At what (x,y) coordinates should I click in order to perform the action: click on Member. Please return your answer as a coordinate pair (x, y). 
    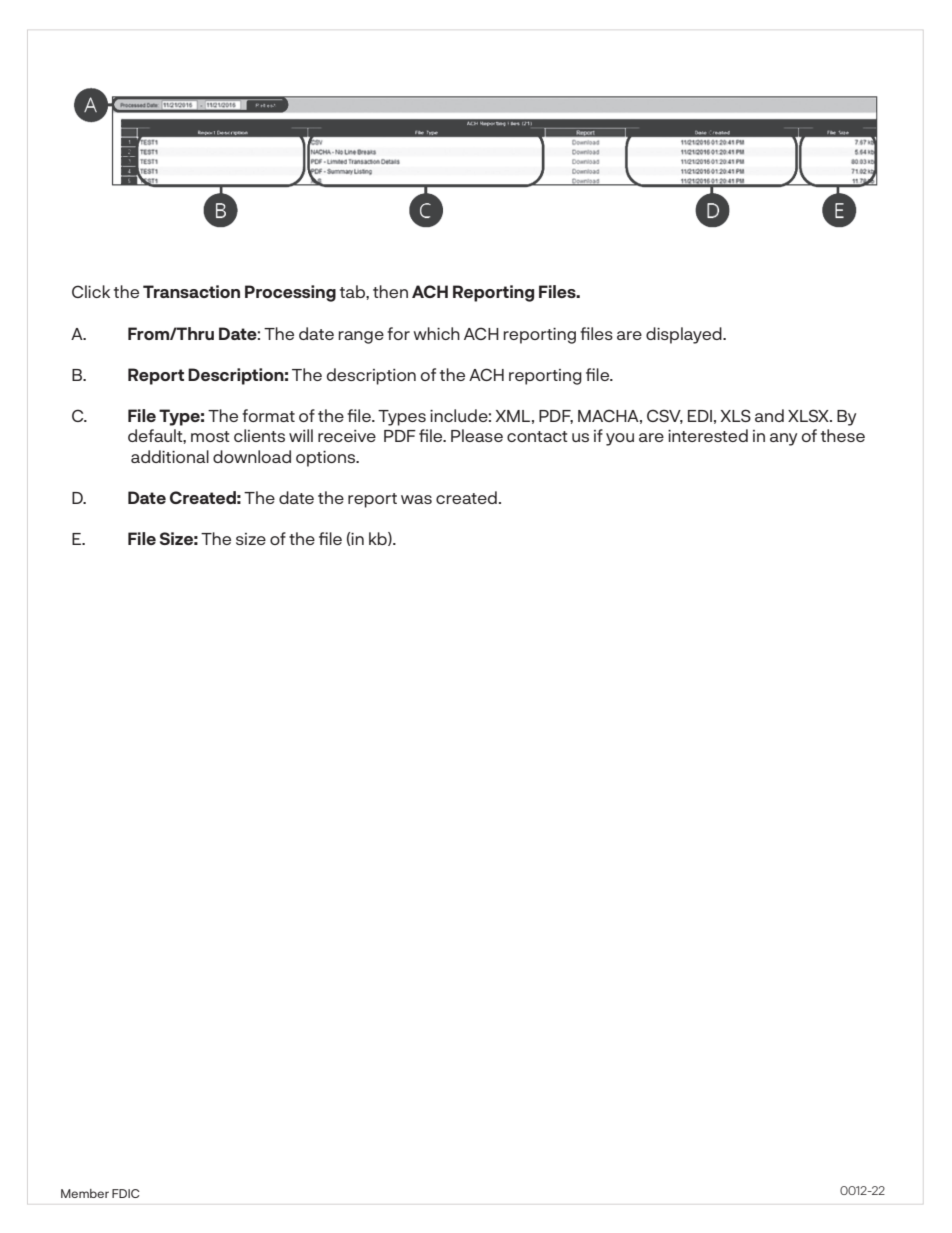
    Looking at the image, I should click on (85, 1193).
